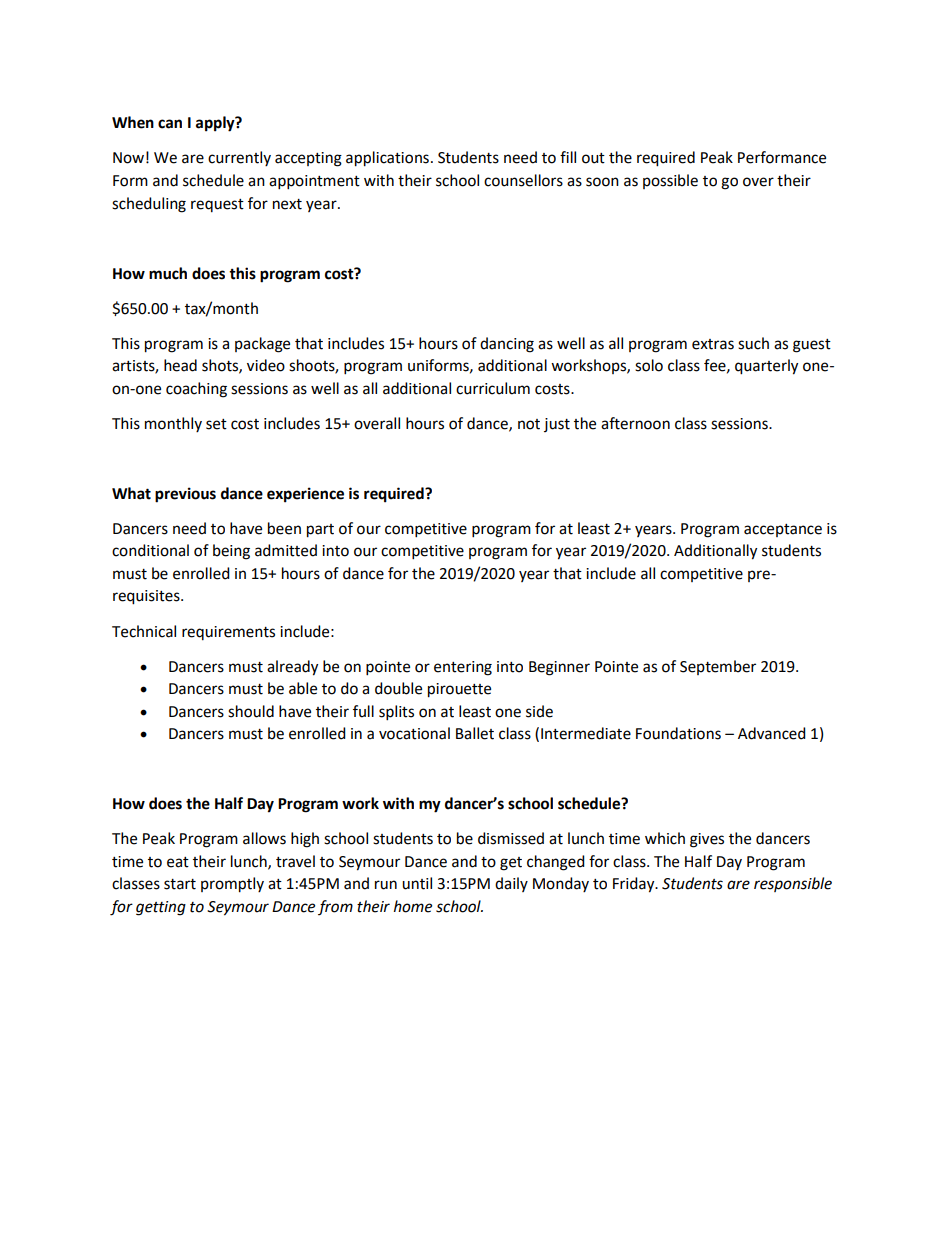  Describe the element at coordinates (783, 530) in the screenshot. I see `acceptance` at that location.
